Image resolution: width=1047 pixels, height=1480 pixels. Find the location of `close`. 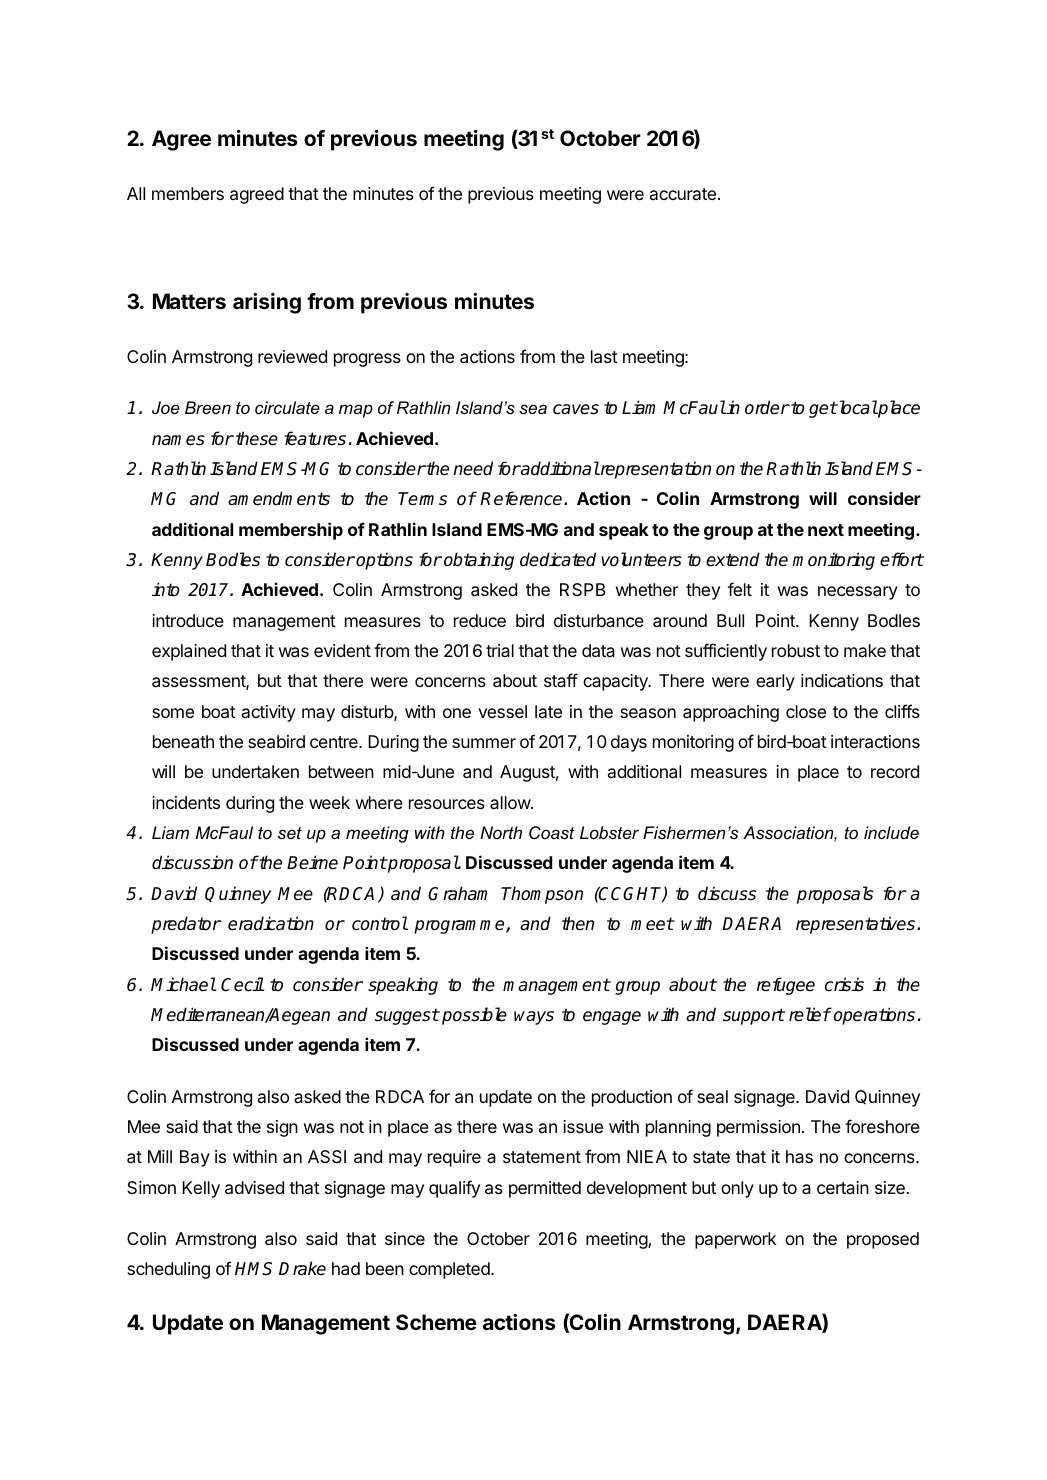

close is located at coordinates (806, 711).
